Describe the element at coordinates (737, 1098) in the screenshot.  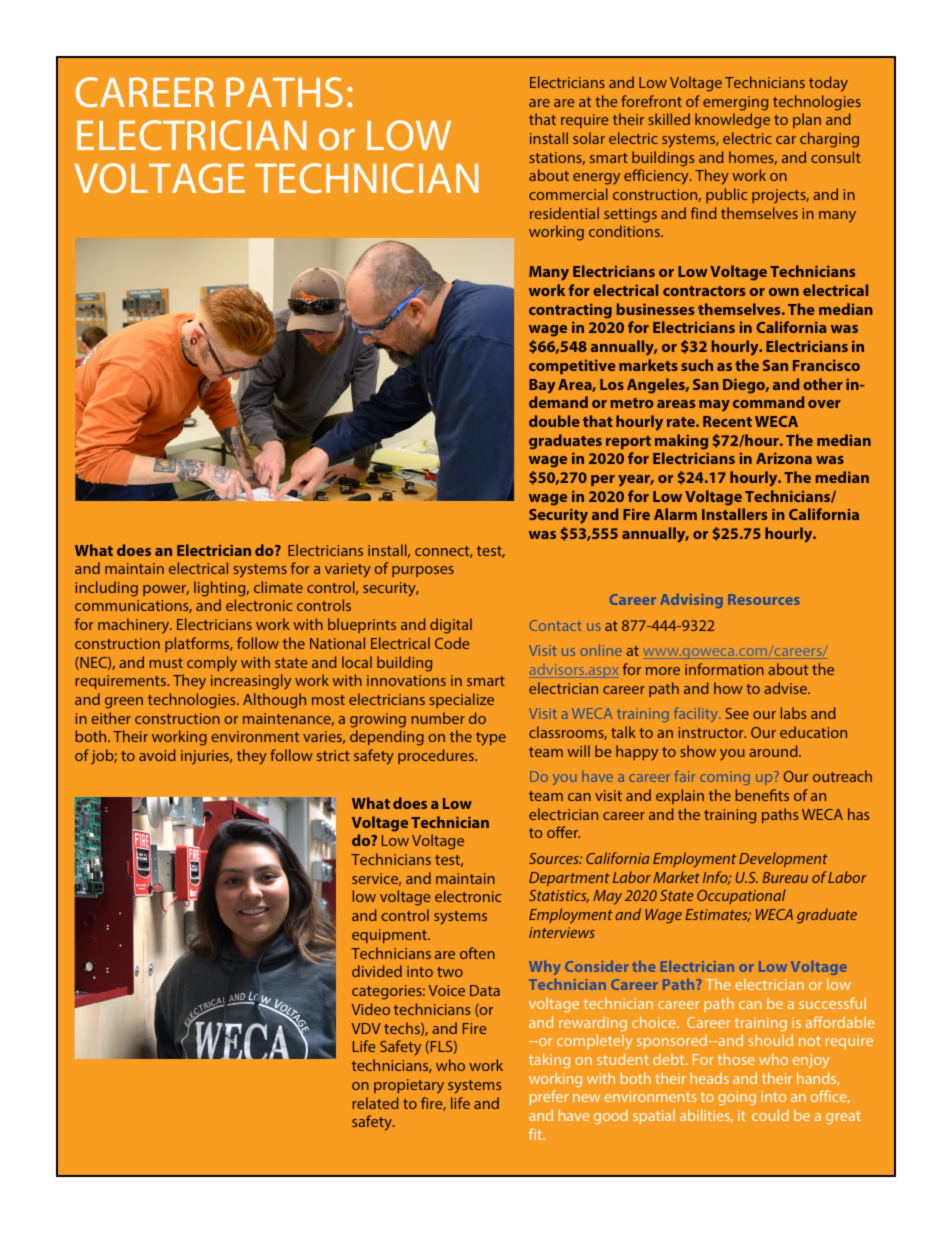
I see `going` at that location.
